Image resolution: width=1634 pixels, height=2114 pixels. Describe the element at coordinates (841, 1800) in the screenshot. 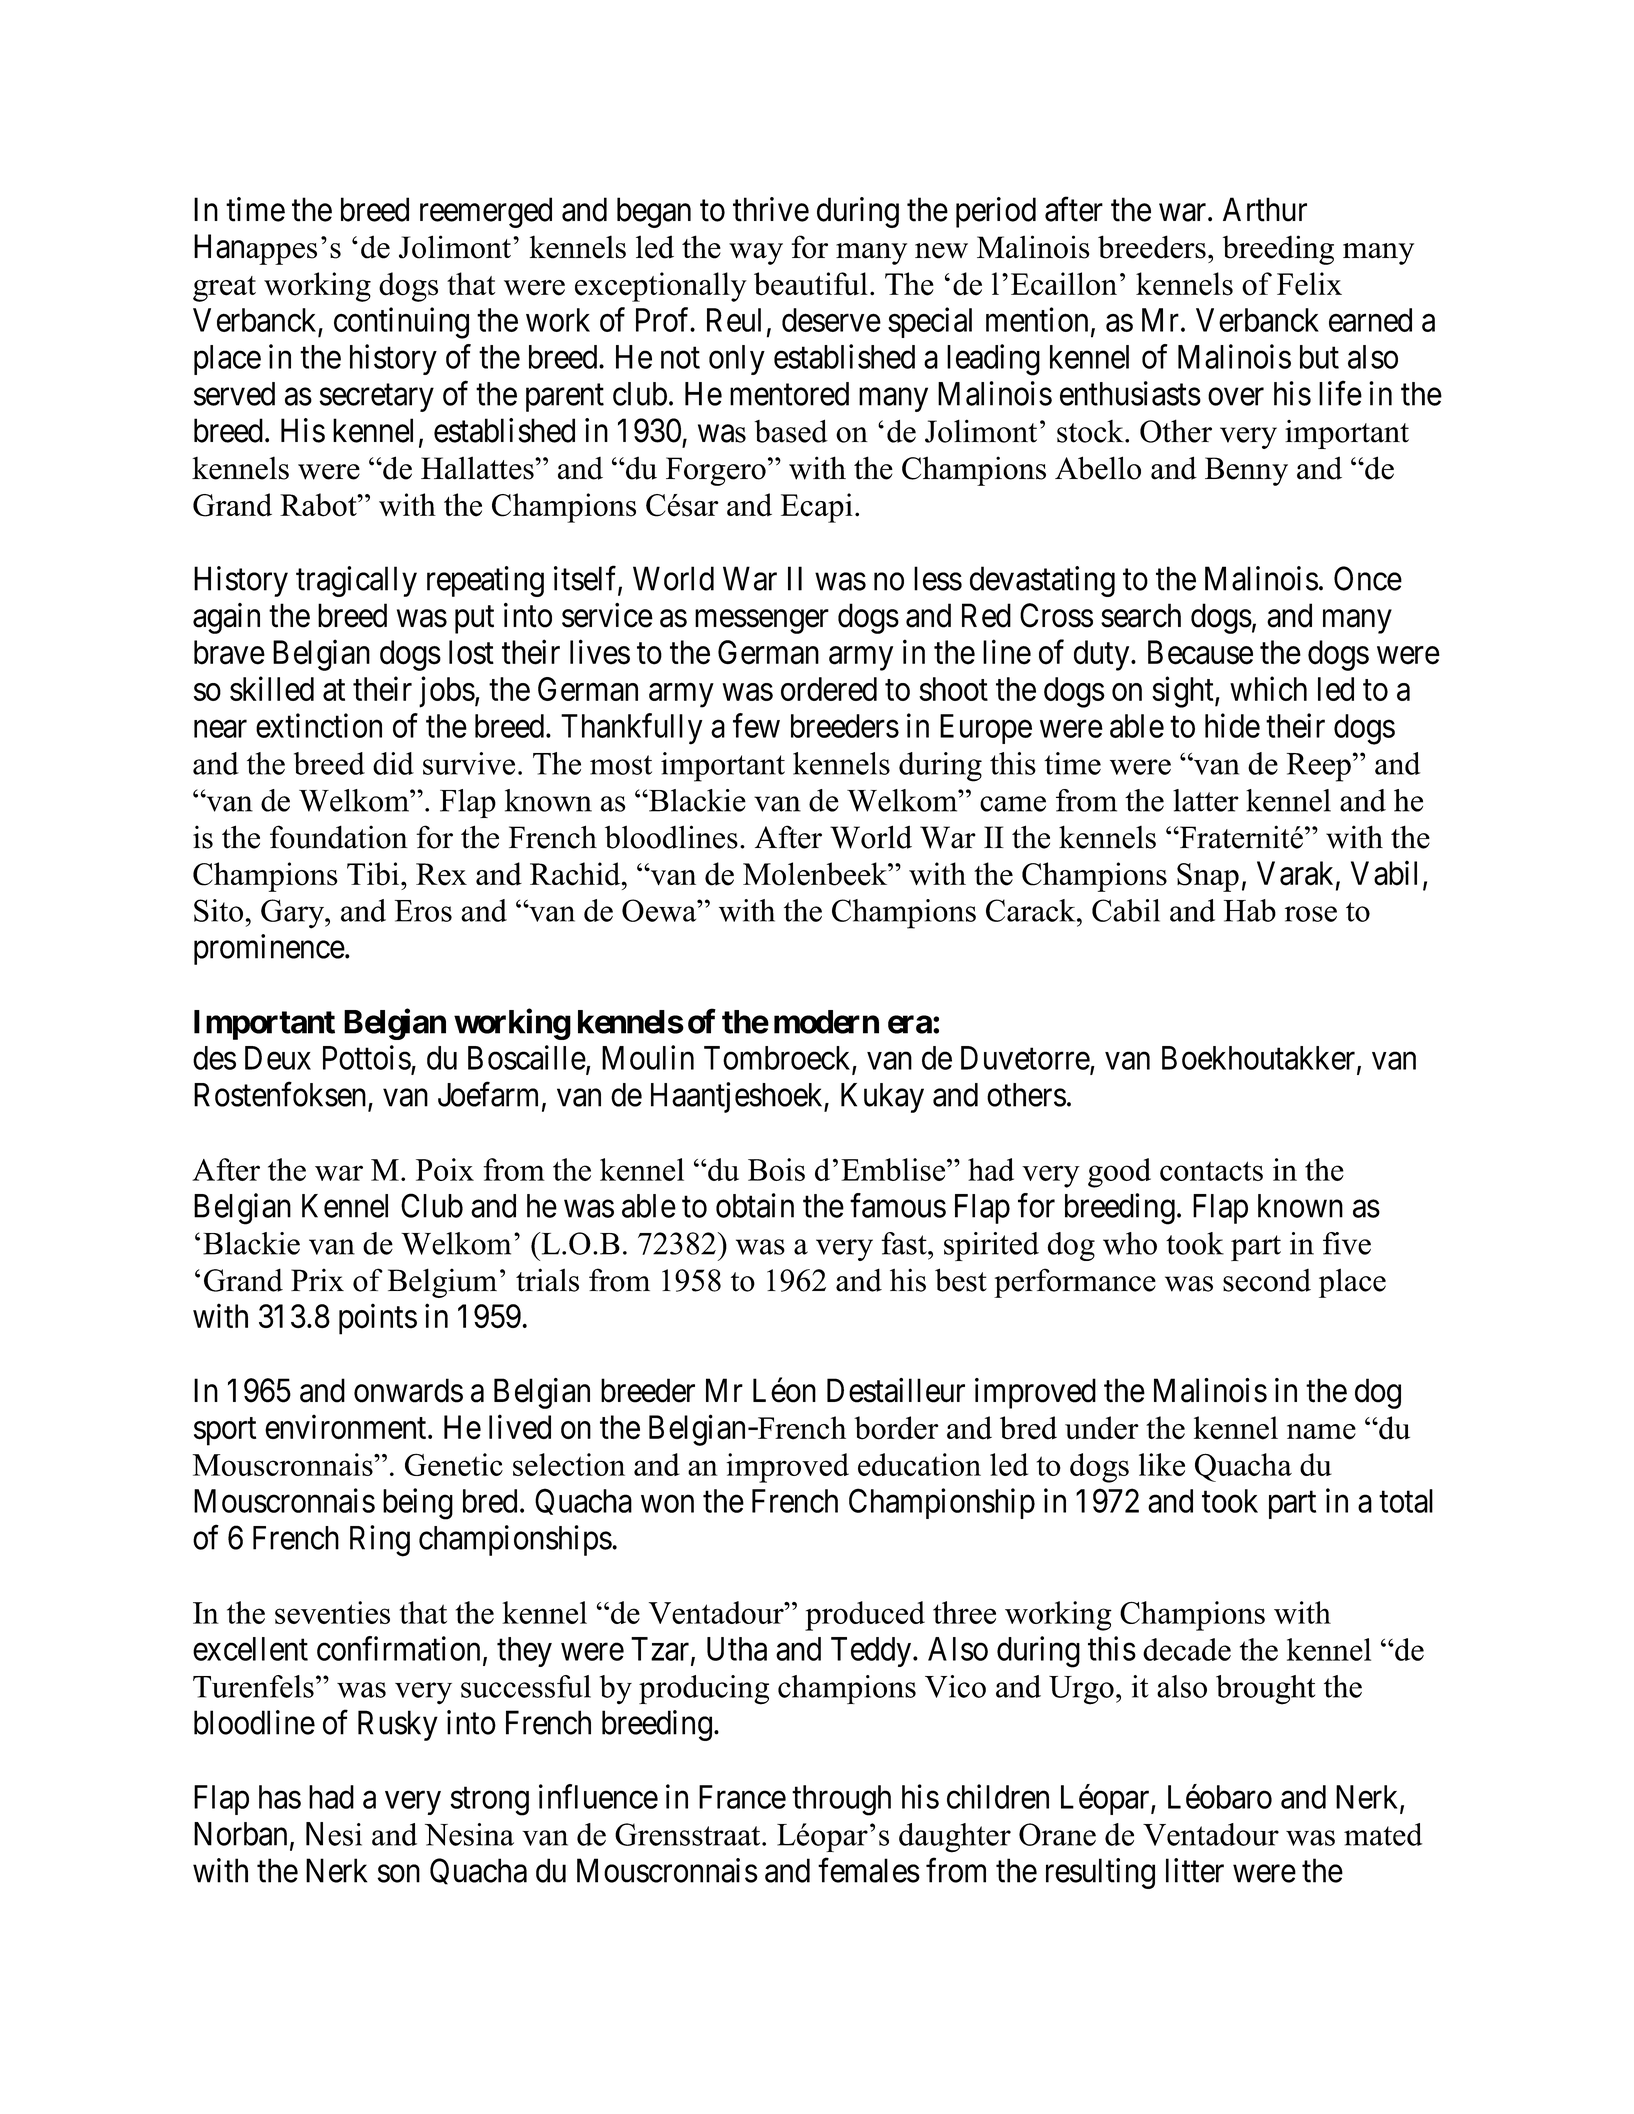

I see `through` at that location.
